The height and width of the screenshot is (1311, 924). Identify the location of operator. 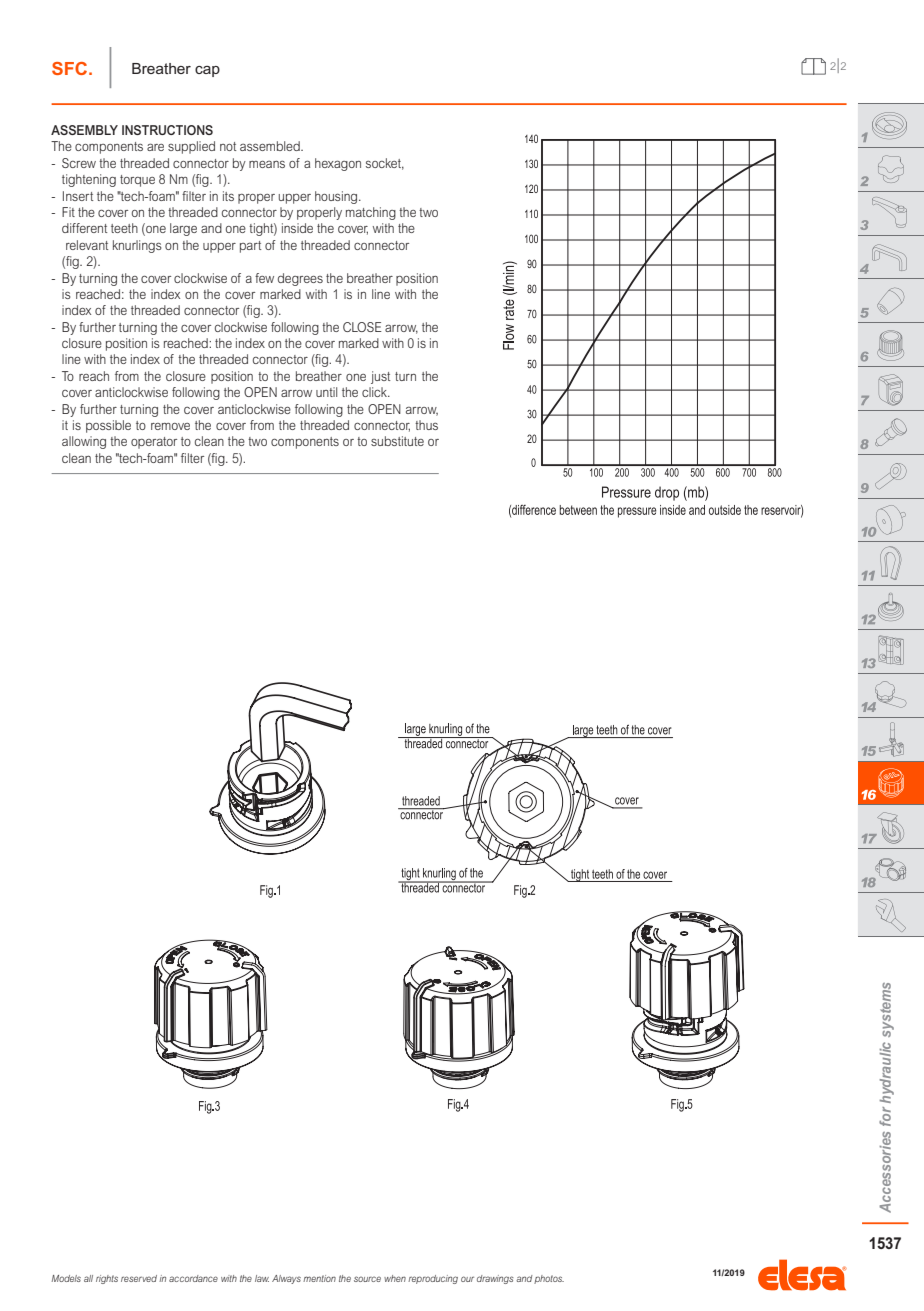
(154, 443).
